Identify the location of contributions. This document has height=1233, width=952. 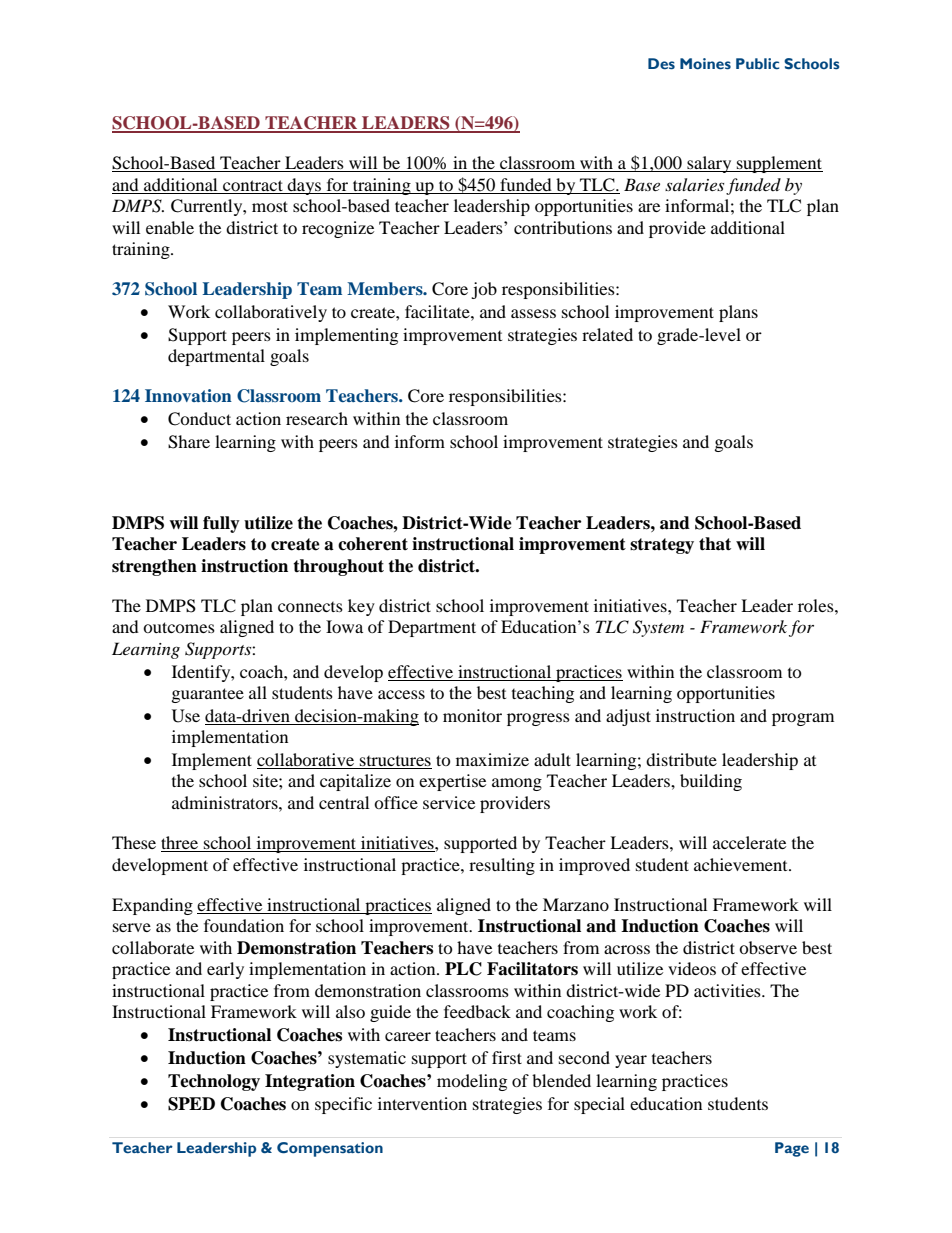
(563, 227).
